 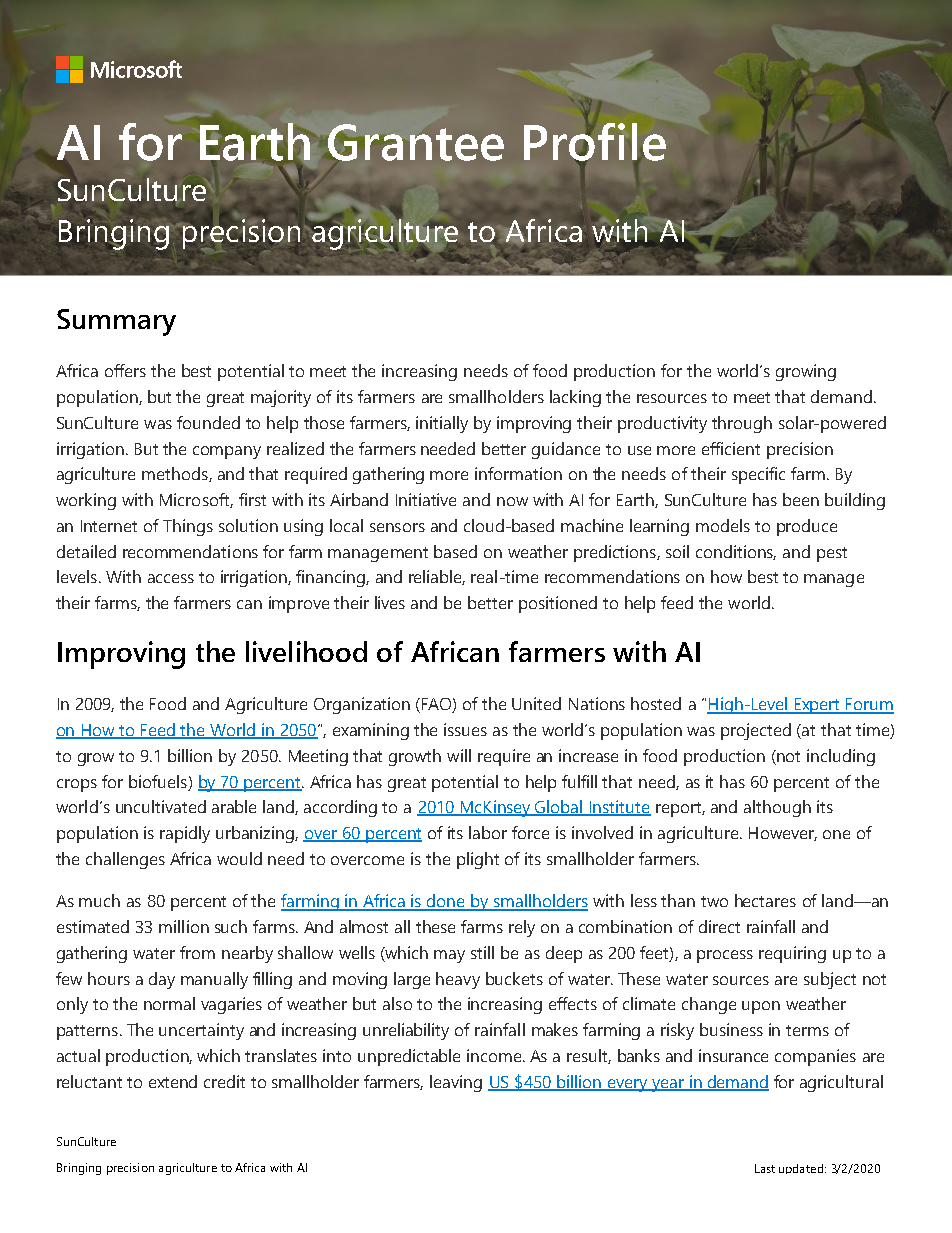 What do you see at coordinates (742, 424) in the page?
I see `through` at bounding box center [742, 424].
